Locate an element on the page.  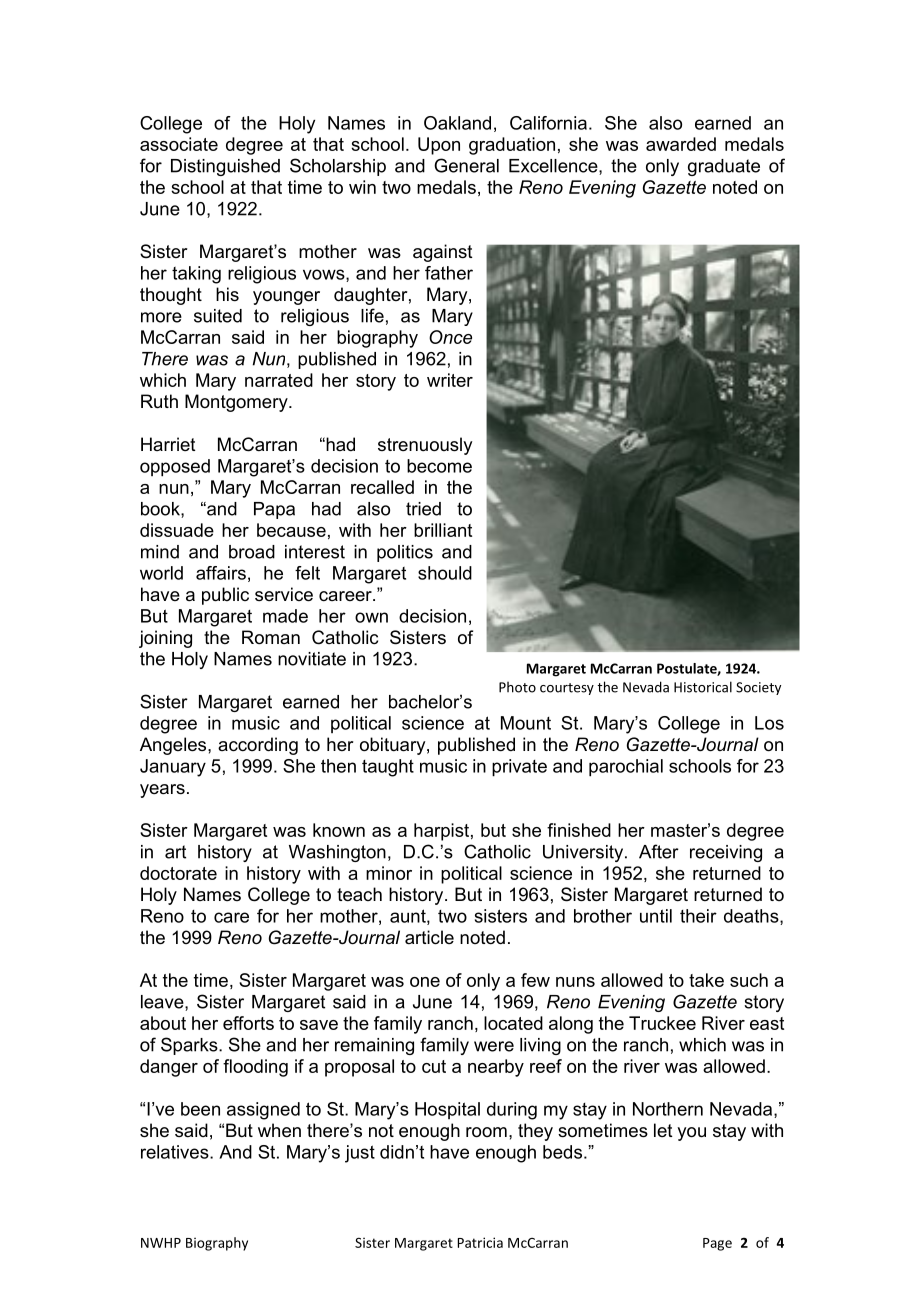
Montgomery is located at coordinates (237, 403).
